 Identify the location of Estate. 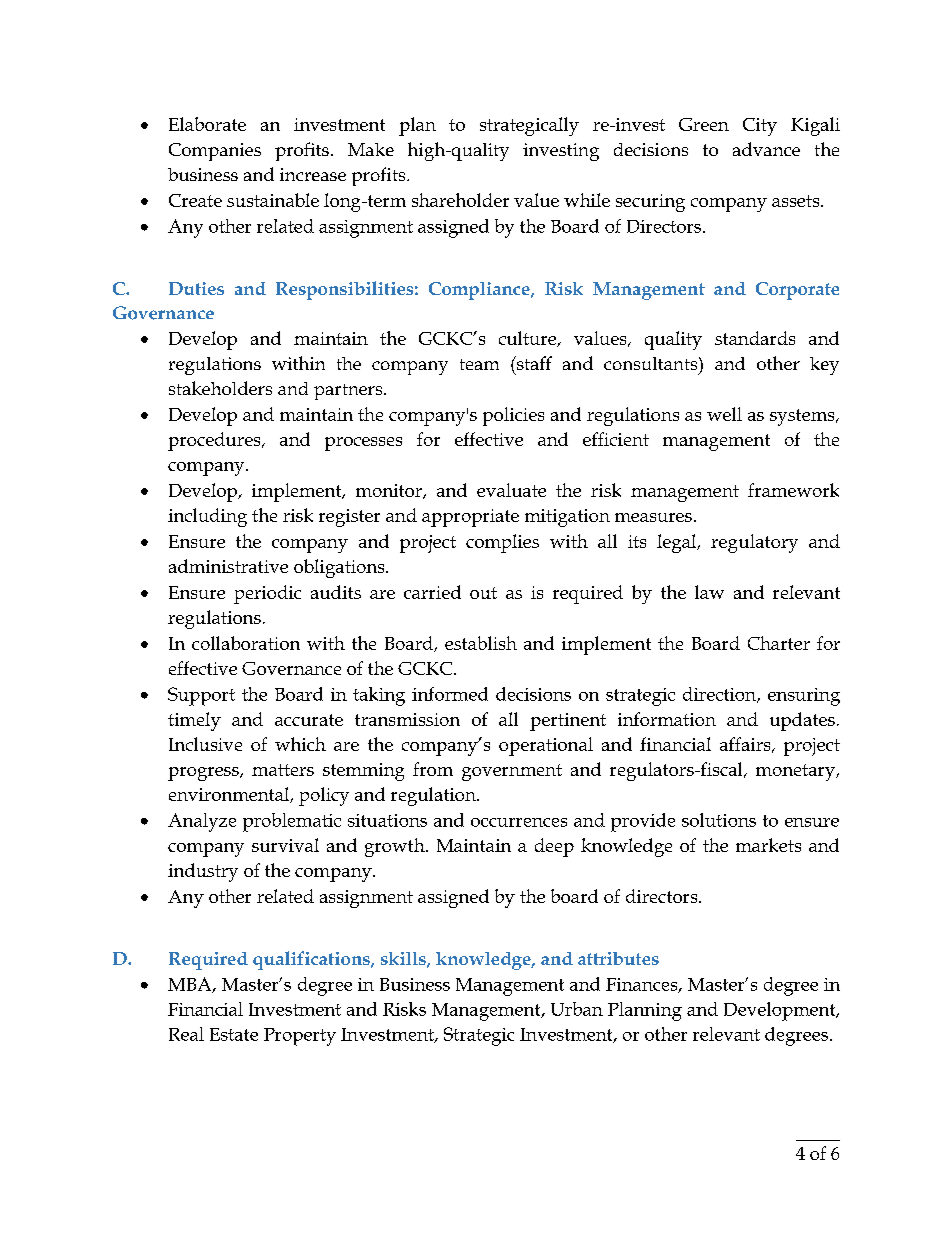
(234, 1034).
